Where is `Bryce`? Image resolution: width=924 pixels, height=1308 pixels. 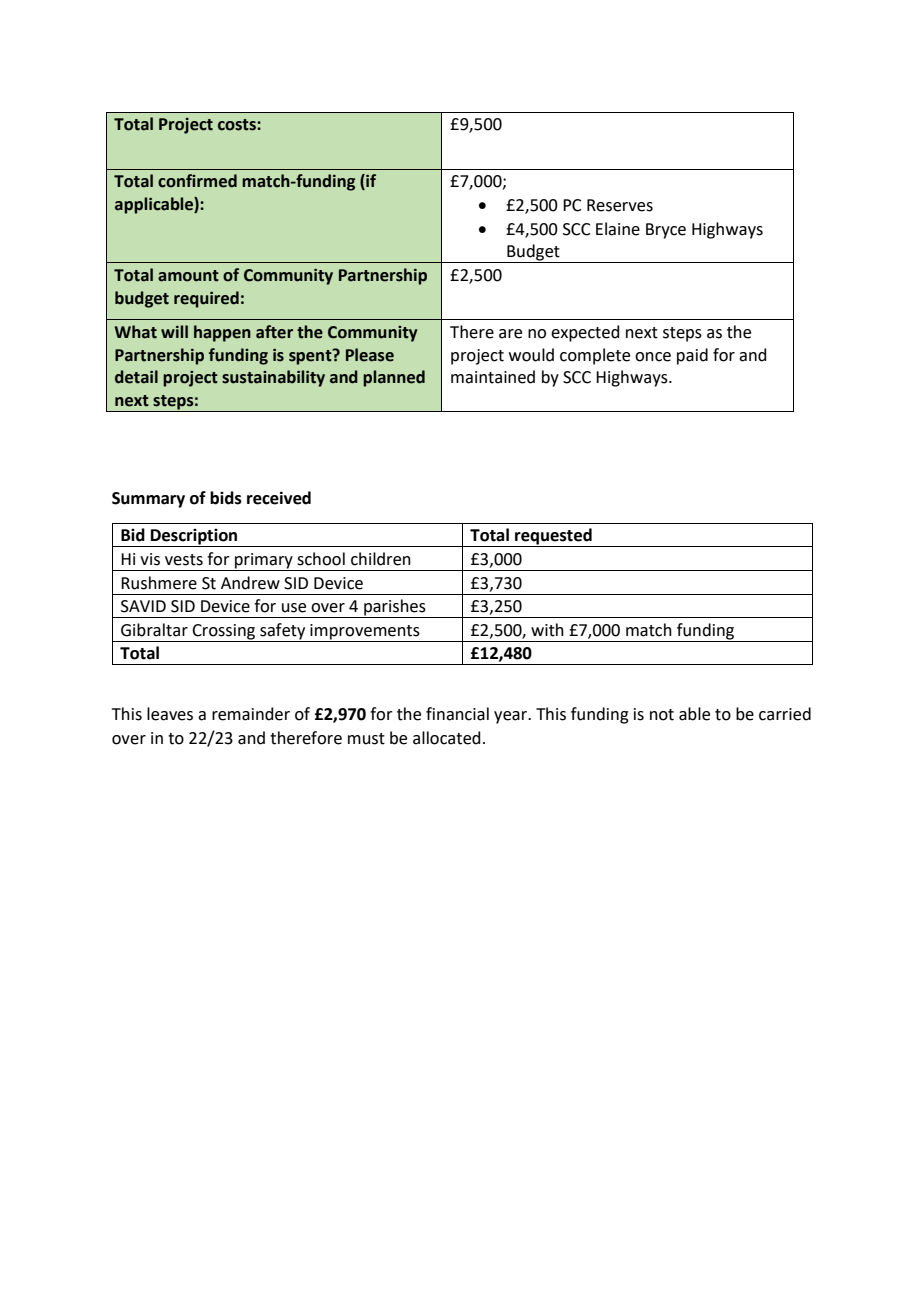
Bryce is located at coordinates (666, 231).
